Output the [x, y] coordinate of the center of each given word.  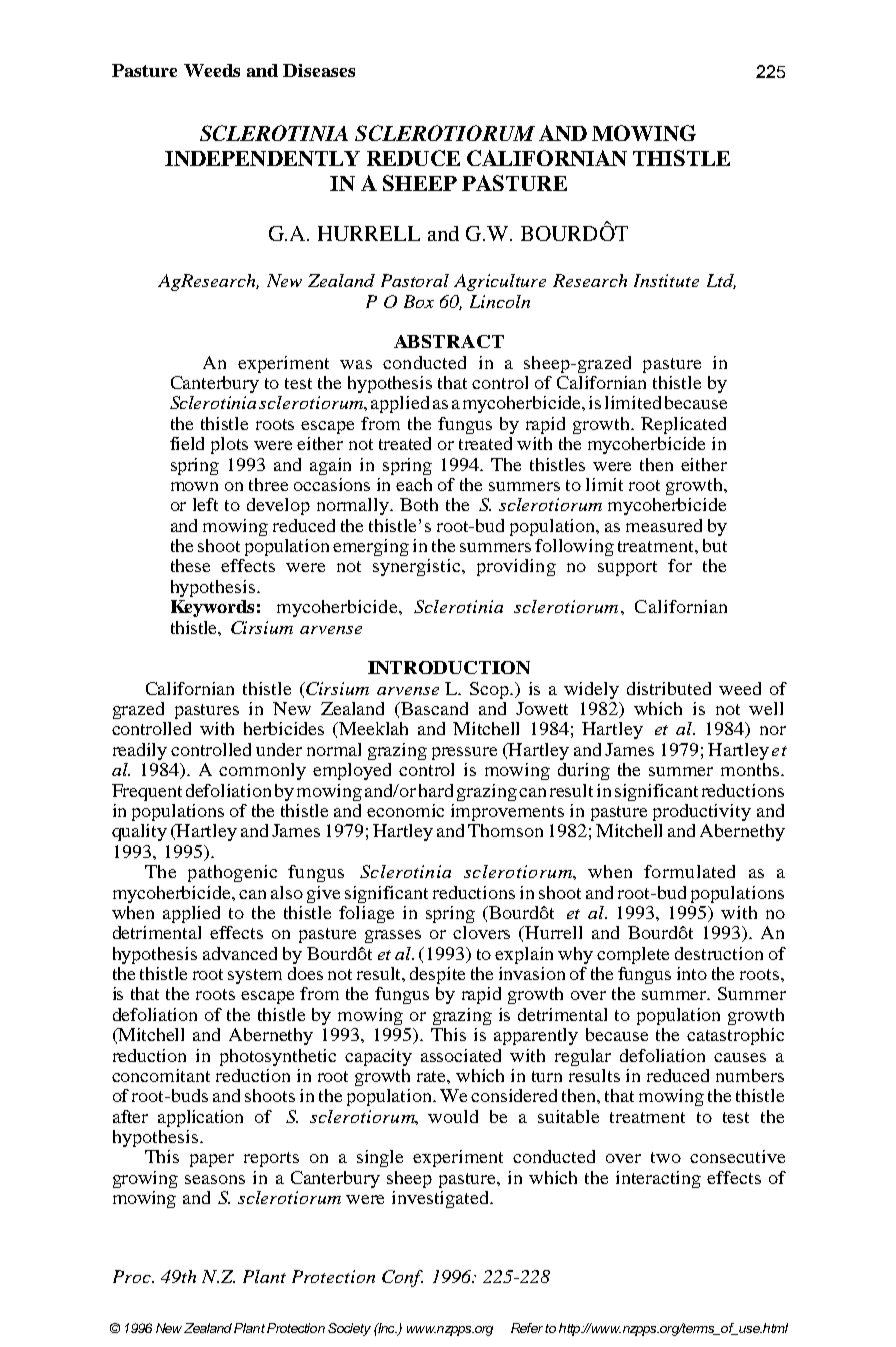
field [187, 443]
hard [436, 790]
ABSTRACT [449, 341]
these [190, 565]
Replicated [683, 425]
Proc [133, 1276]
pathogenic [232, 873]
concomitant [161, 1075]
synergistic [418, 567]
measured [664, 525]
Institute [666, 280]
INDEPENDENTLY [262, 158]
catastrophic [735, 1036]
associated [461, 1055]
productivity [702, 812]
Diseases [319, 70]
